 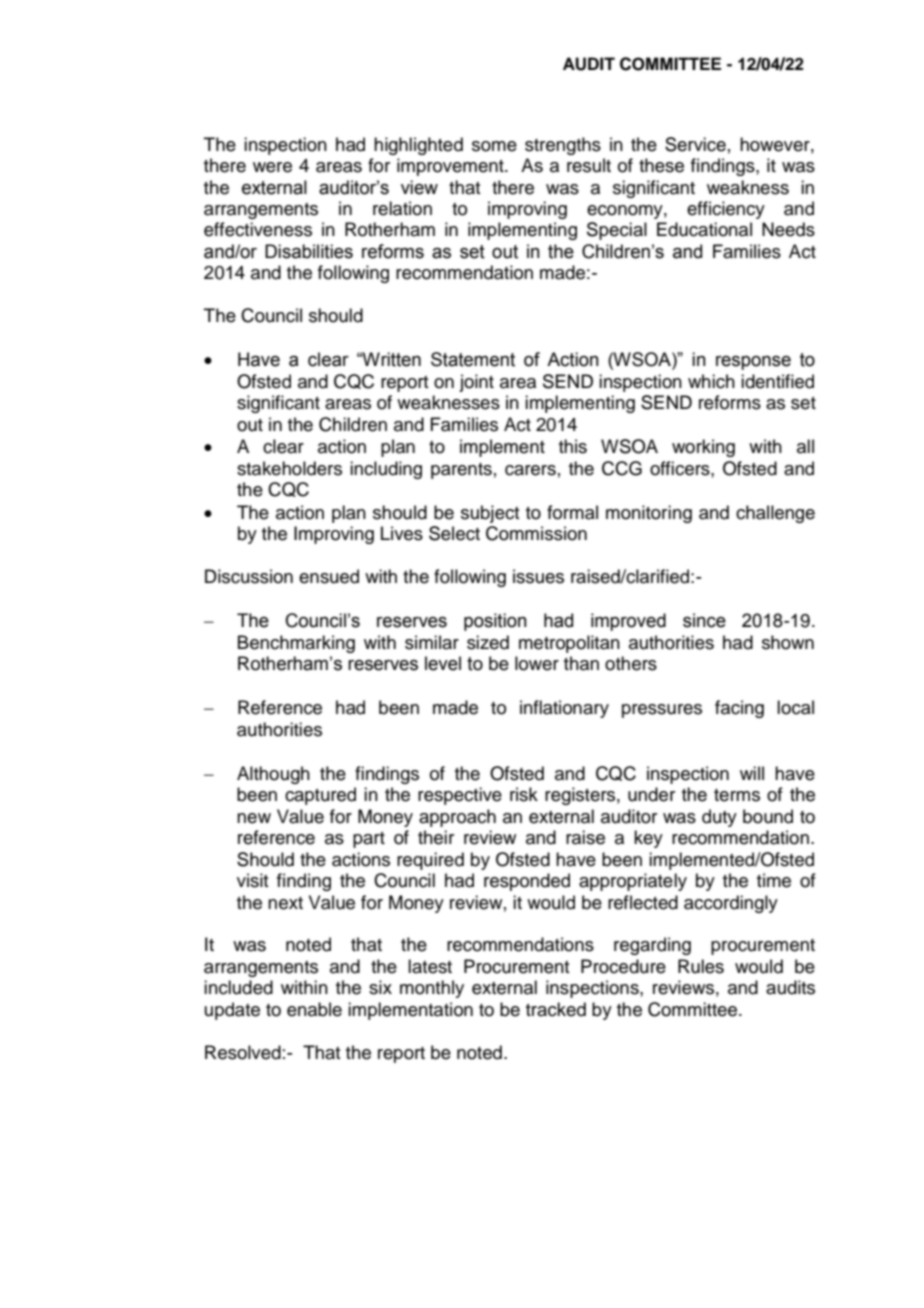 What do you see at coordinates (556, 1009) in the screenshot?
I see `tracked` at bounding box center [556, 1009].
